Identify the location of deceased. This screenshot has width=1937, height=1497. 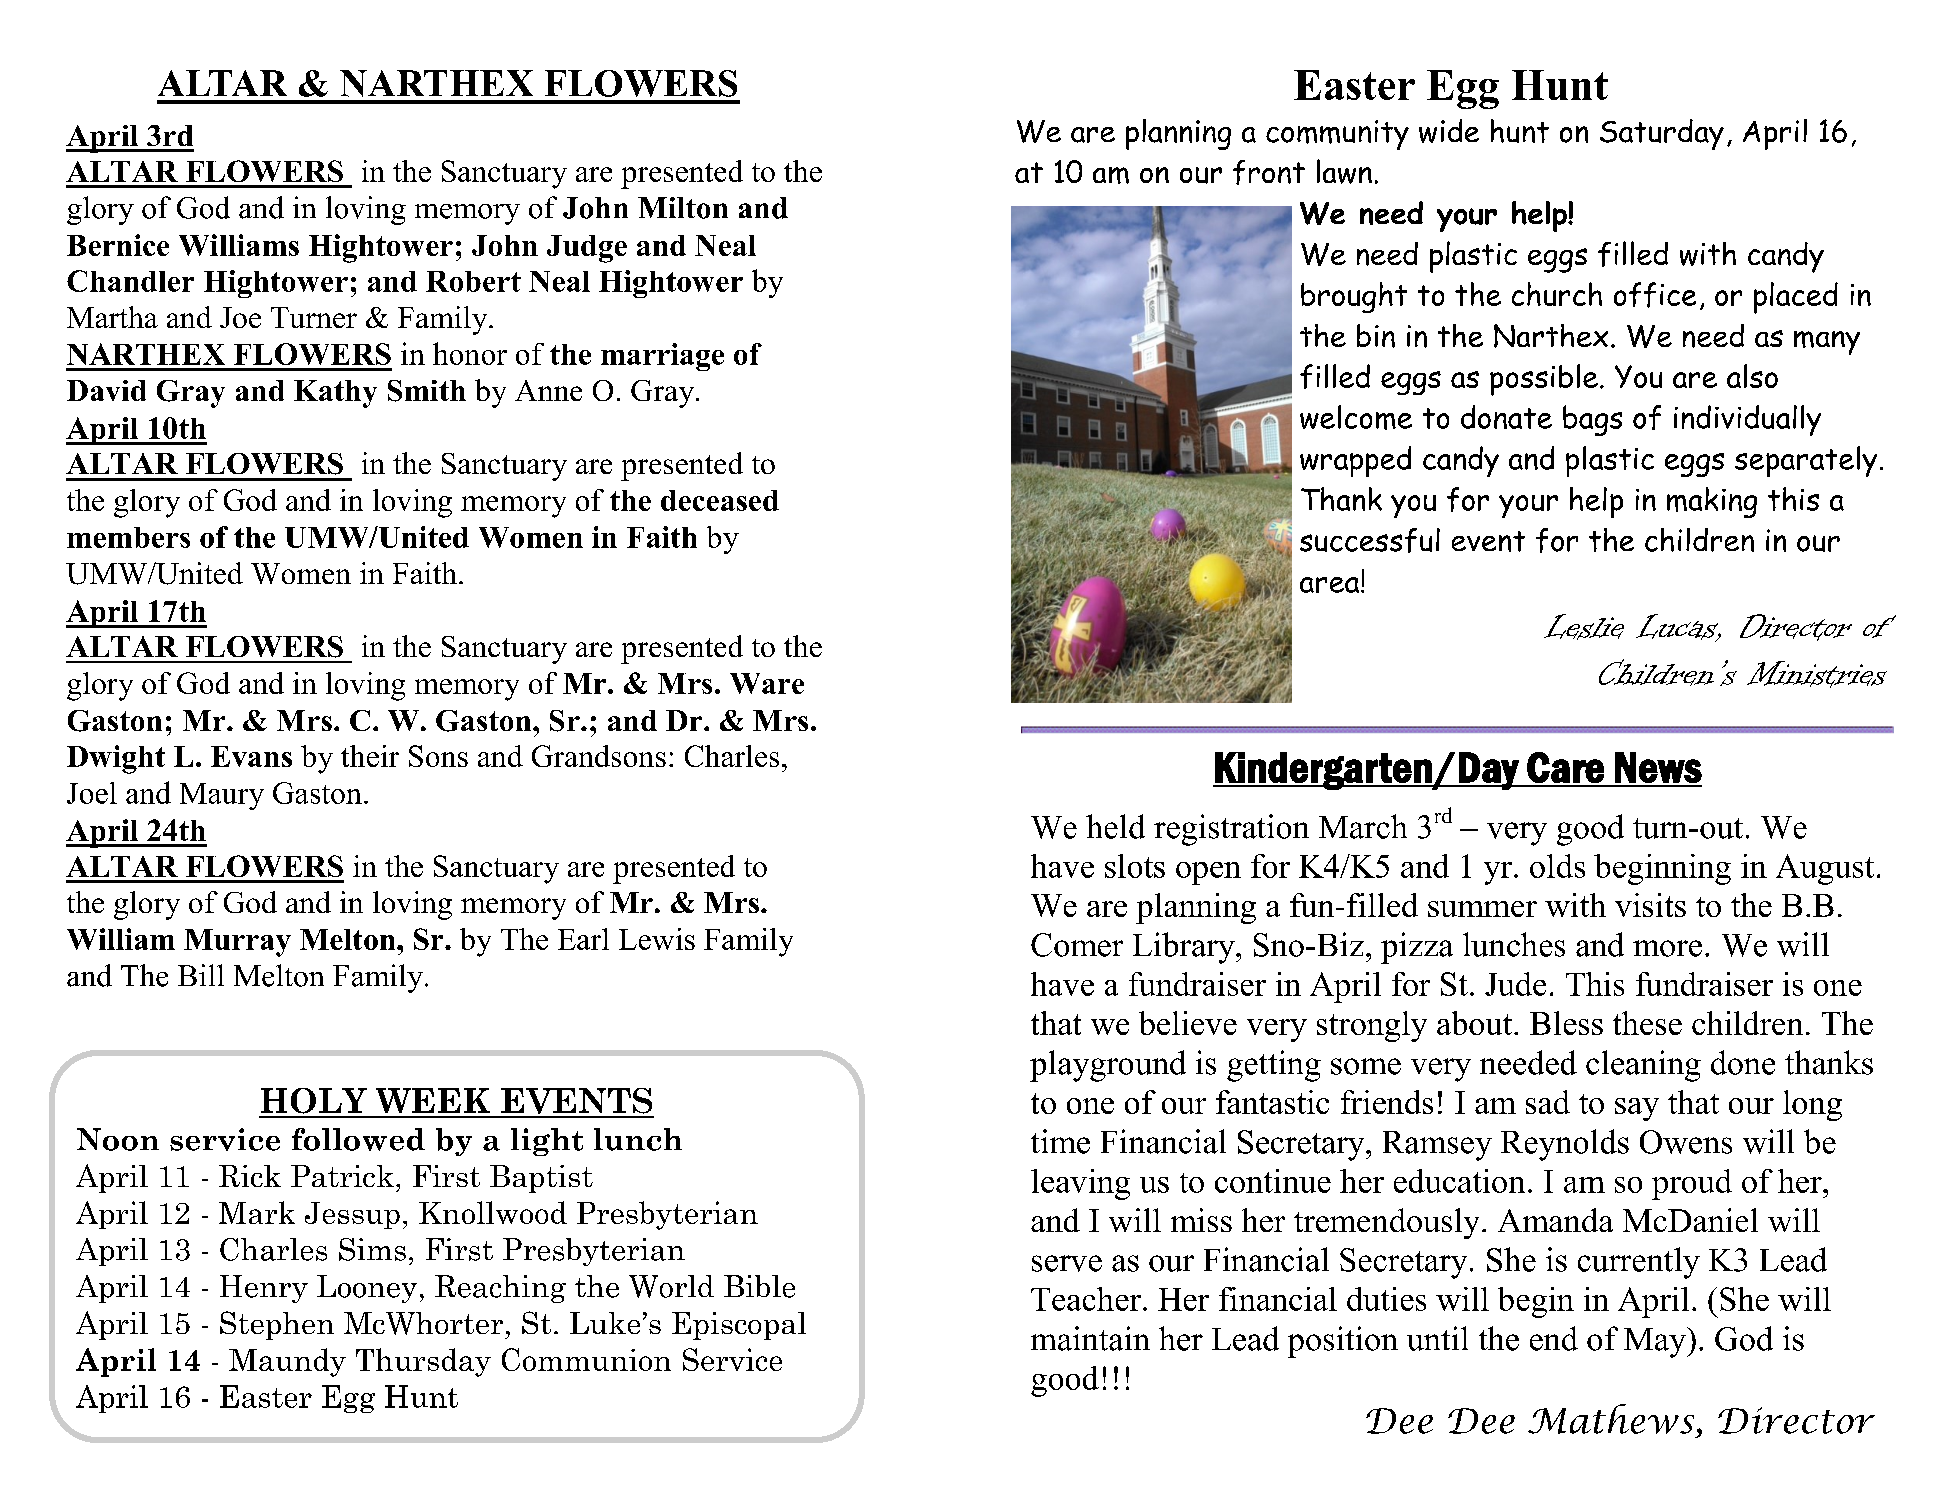
(720, 500).
